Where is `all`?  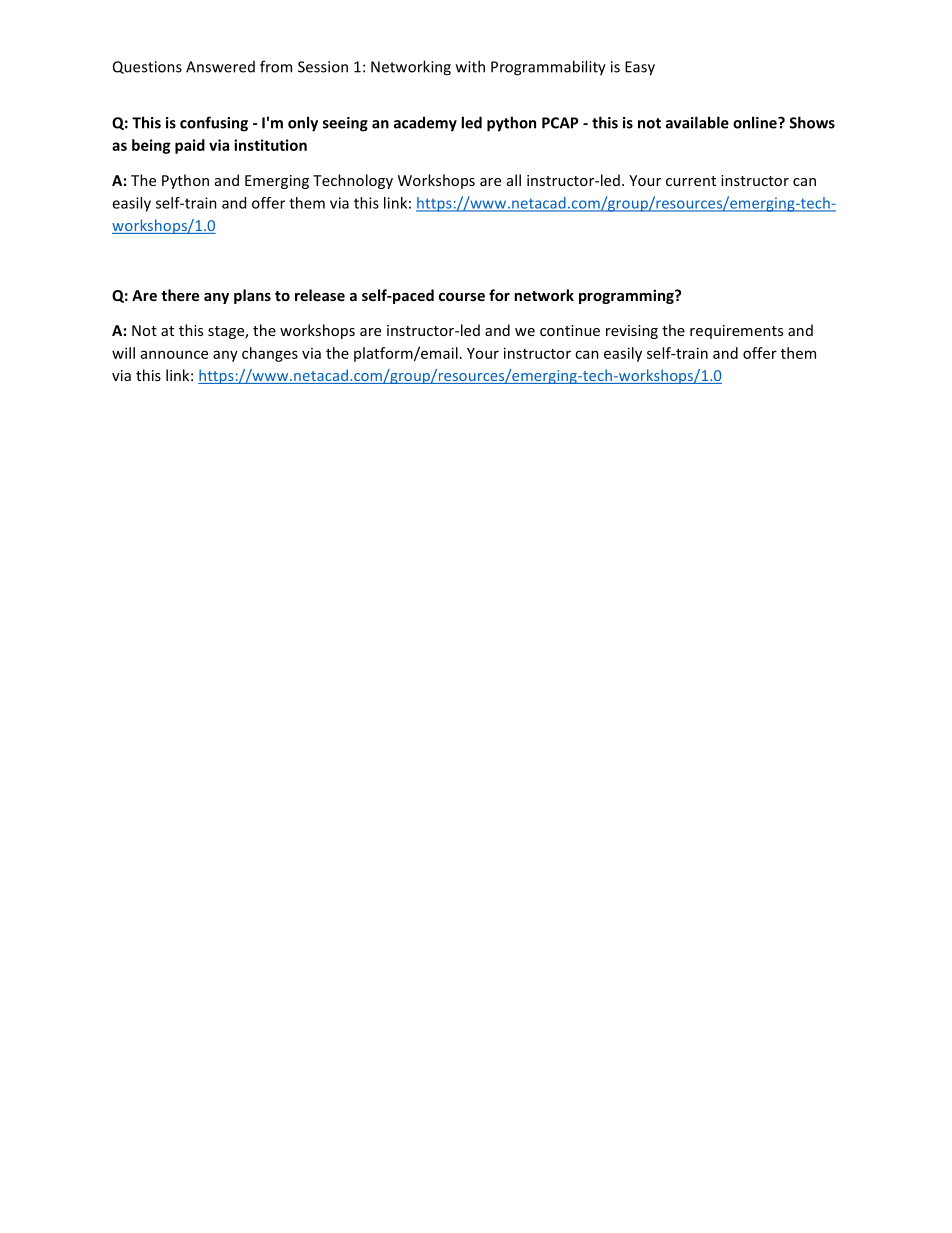
all is located at coordinates (514, 180).
